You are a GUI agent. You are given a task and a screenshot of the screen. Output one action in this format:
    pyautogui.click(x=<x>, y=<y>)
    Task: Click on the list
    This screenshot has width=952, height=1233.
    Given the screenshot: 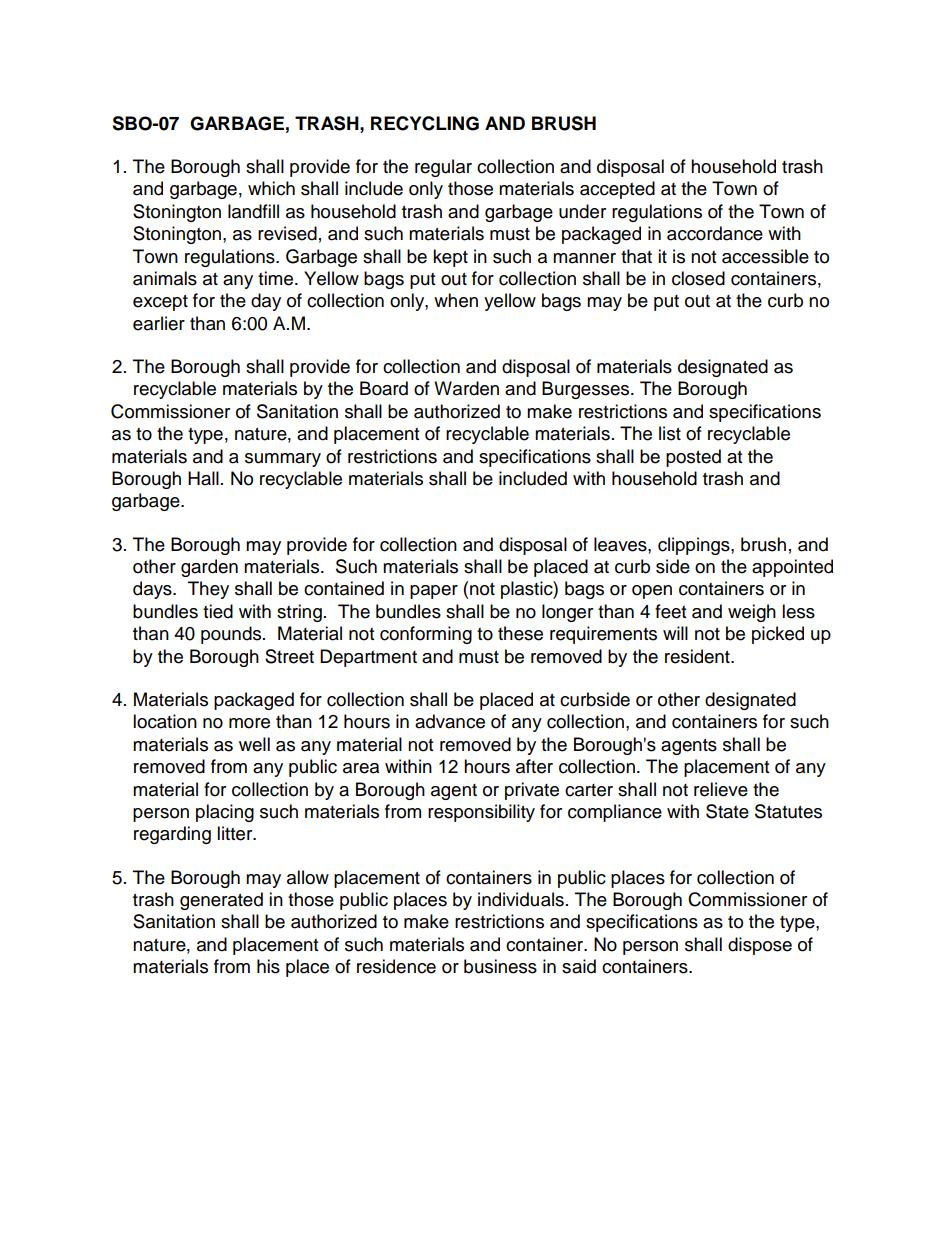 What is the action you would take?
    pyautogui.click(x=670, y=433)
